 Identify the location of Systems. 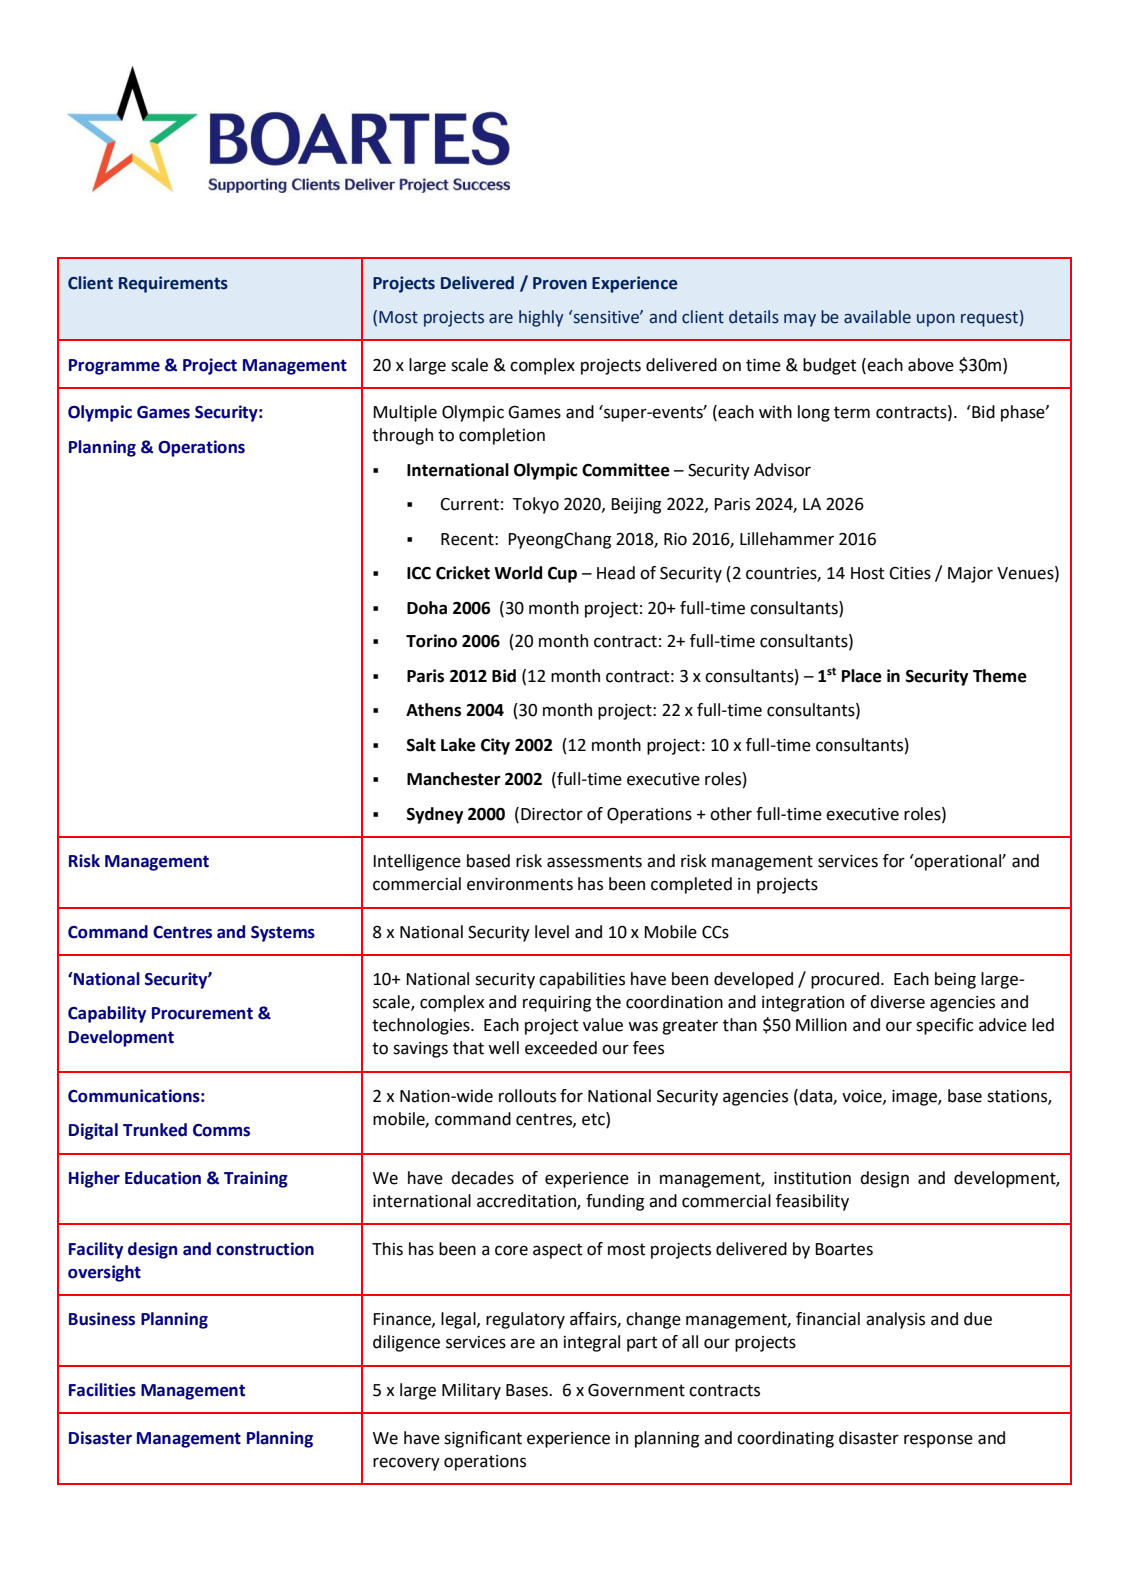
(283, 934).
